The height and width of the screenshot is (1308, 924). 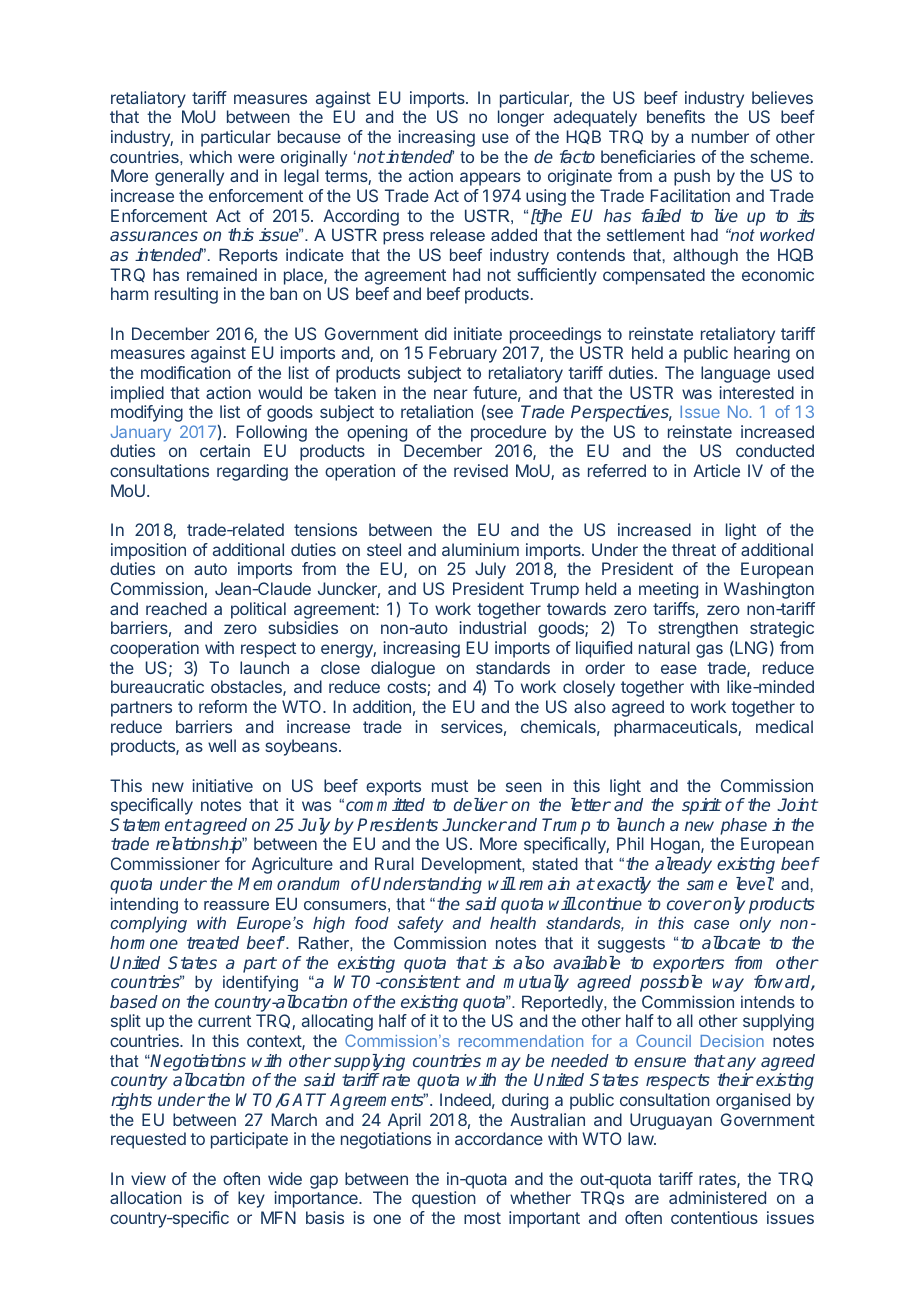 What do you see at coordinates (403, 669) in the screenshot?
I see `dialogue` at bounding box center [403, 669].
